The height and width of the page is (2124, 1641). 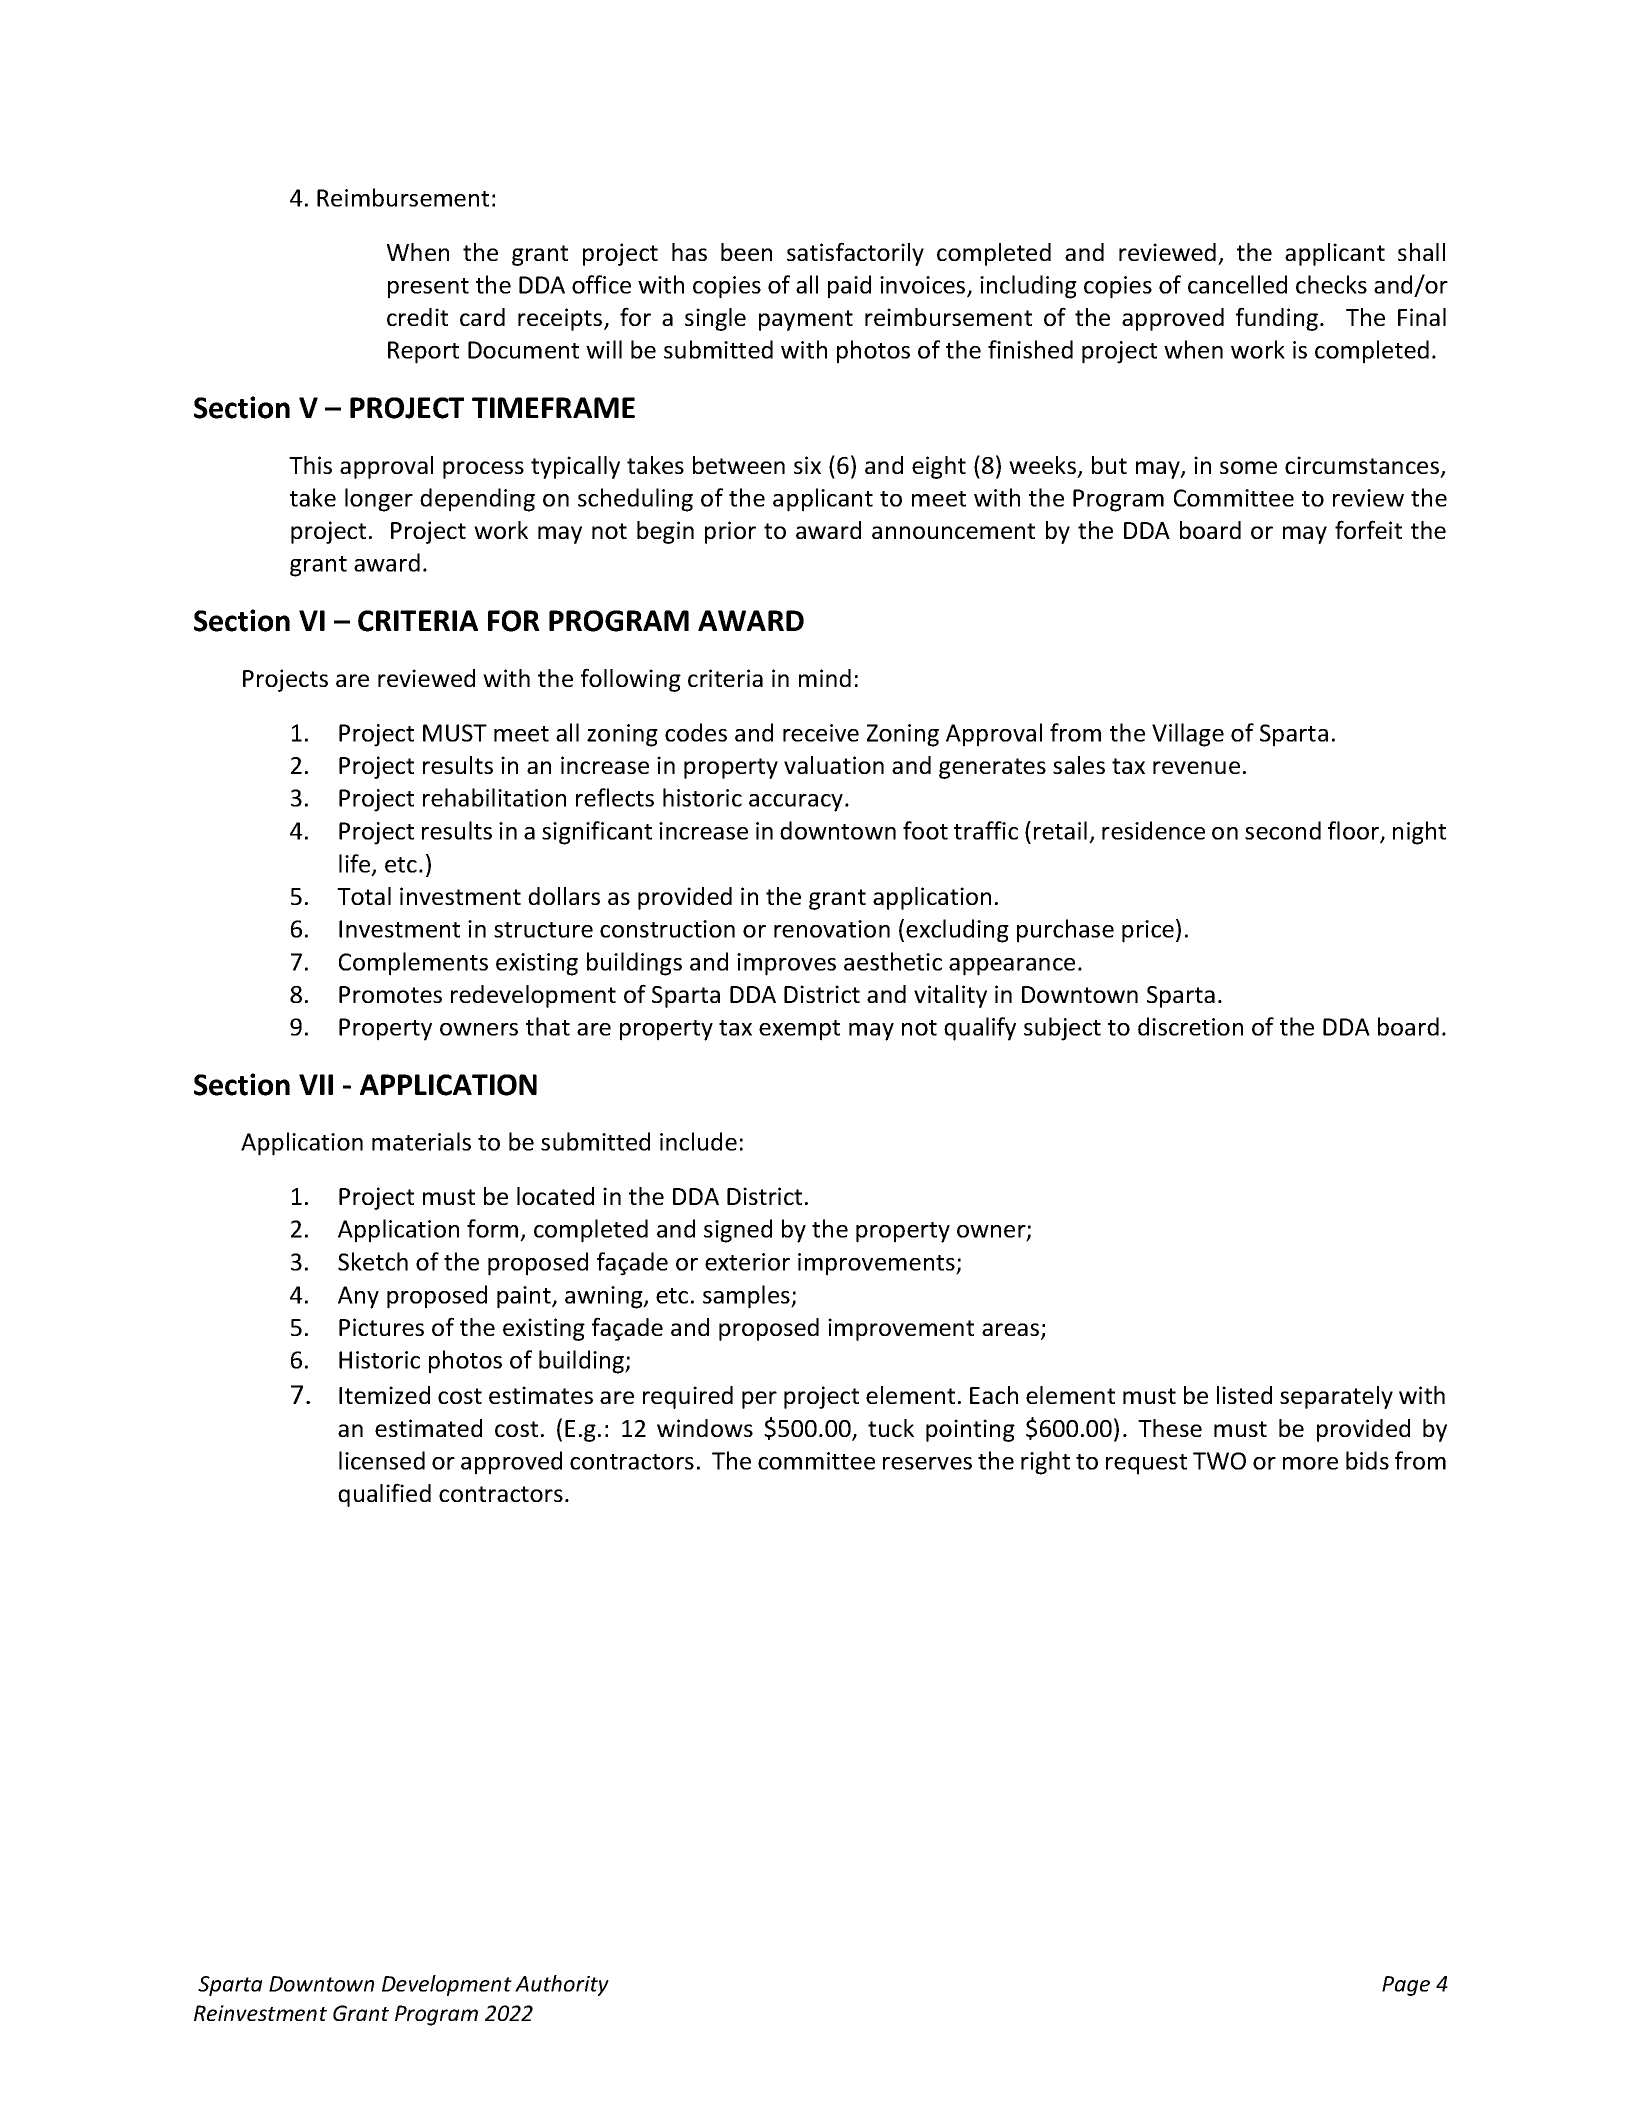 I want to click on funding, so click(x=1278, y=319).
